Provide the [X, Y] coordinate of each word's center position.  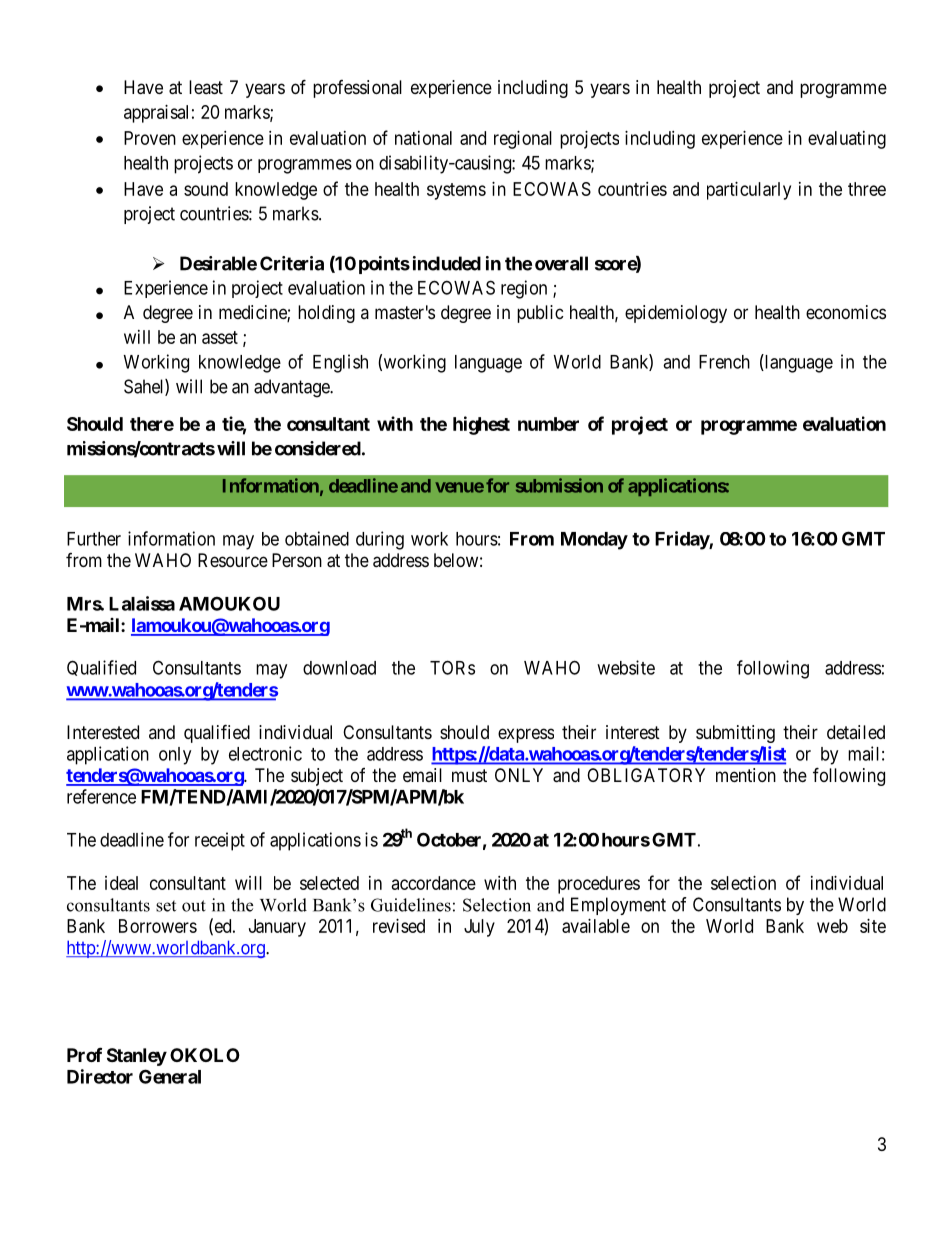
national [423, 138]
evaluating [847, 140]
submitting [735, 734]
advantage [292, 388]
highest [481, 425]
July [479, 928]
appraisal [156, 114]
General [170, 1076]
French [724, 362]
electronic [265, 753]
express [526, 735]
